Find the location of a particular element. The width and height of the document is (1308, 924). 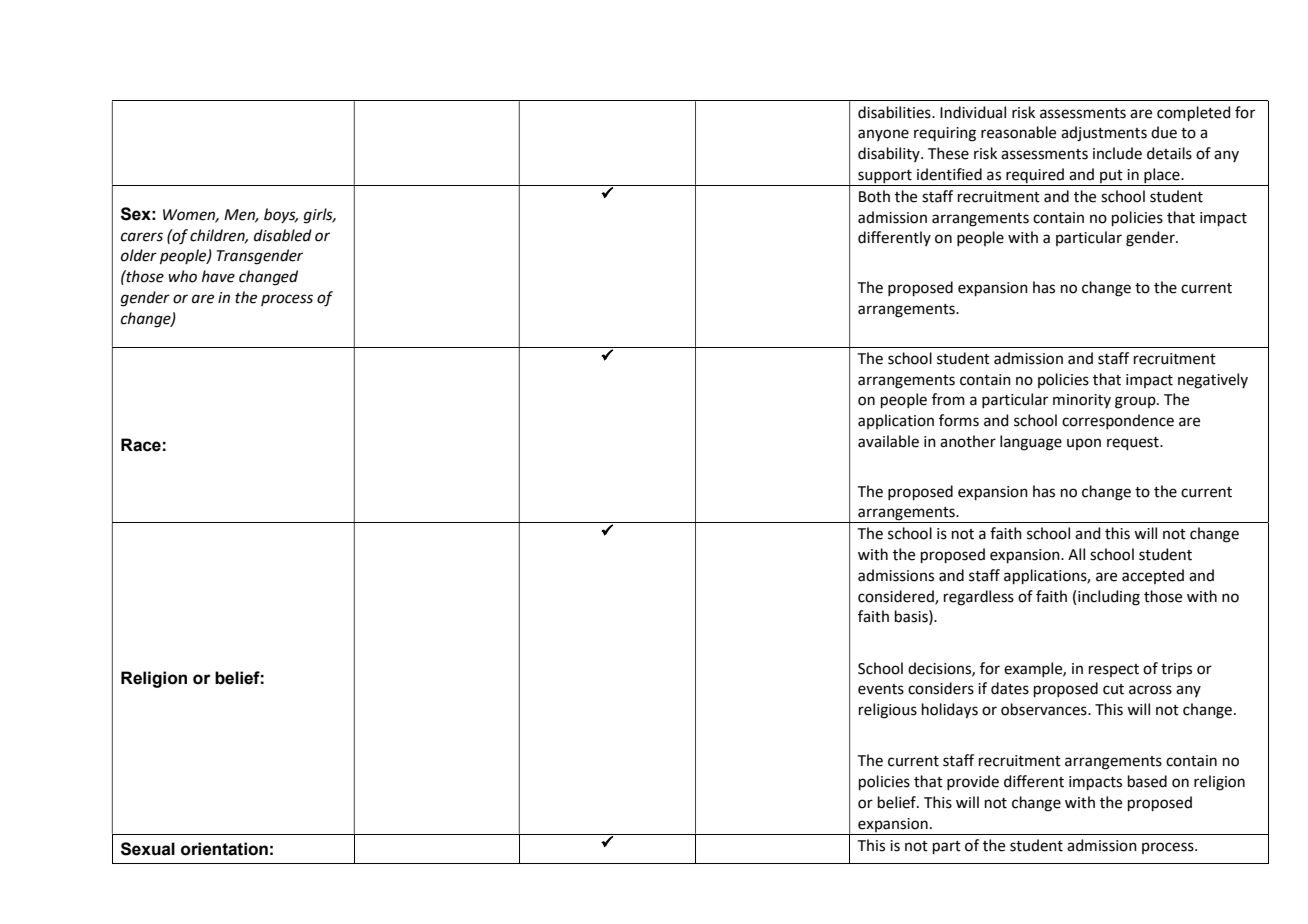

disabled is located at coordinates (283, 235).
